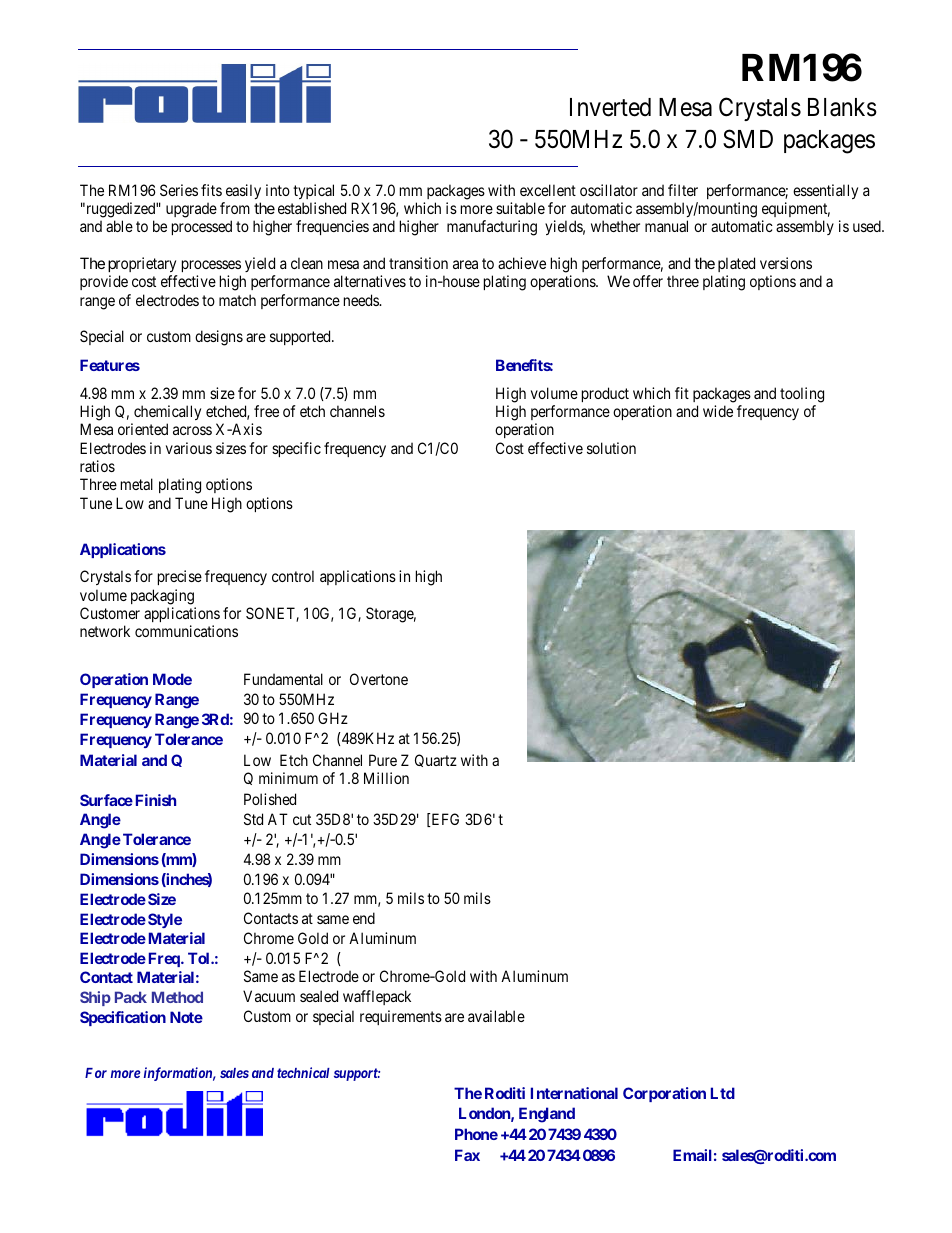  I want to click on Method, so click(177, 997).
